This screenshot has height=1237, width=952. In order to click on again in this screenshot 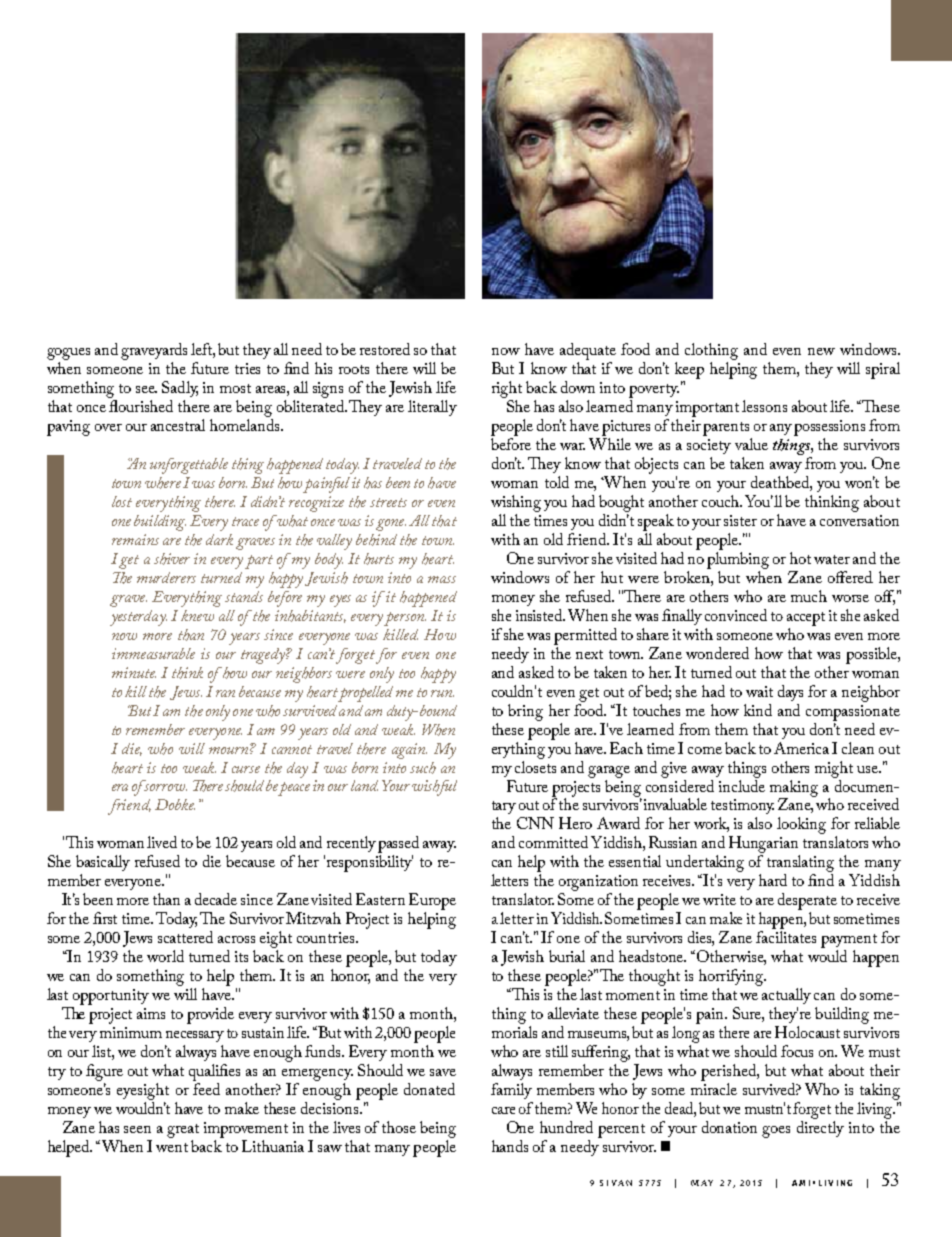, I will do `click(409, 751)`.
